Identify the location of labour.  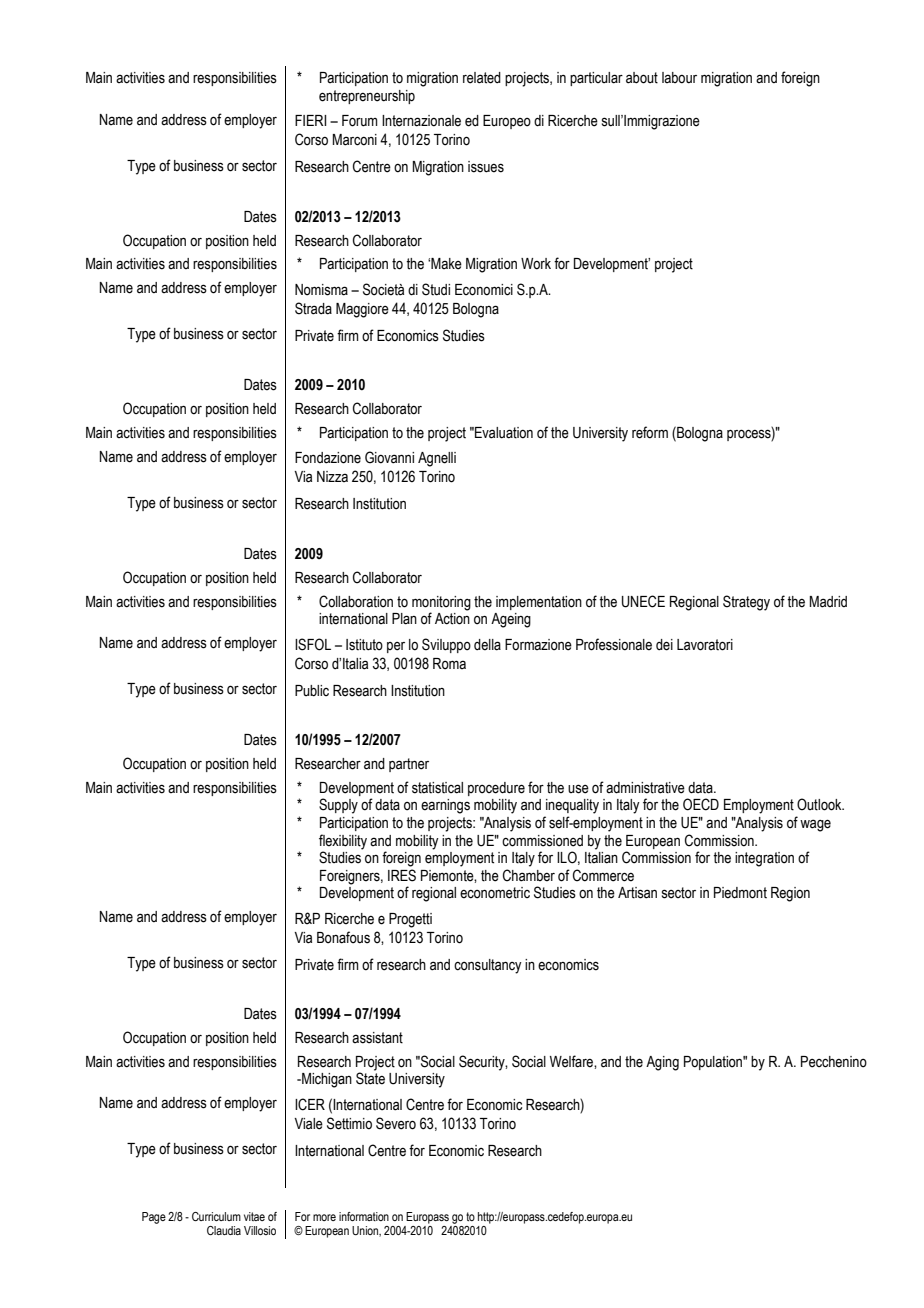
(679, 78).
